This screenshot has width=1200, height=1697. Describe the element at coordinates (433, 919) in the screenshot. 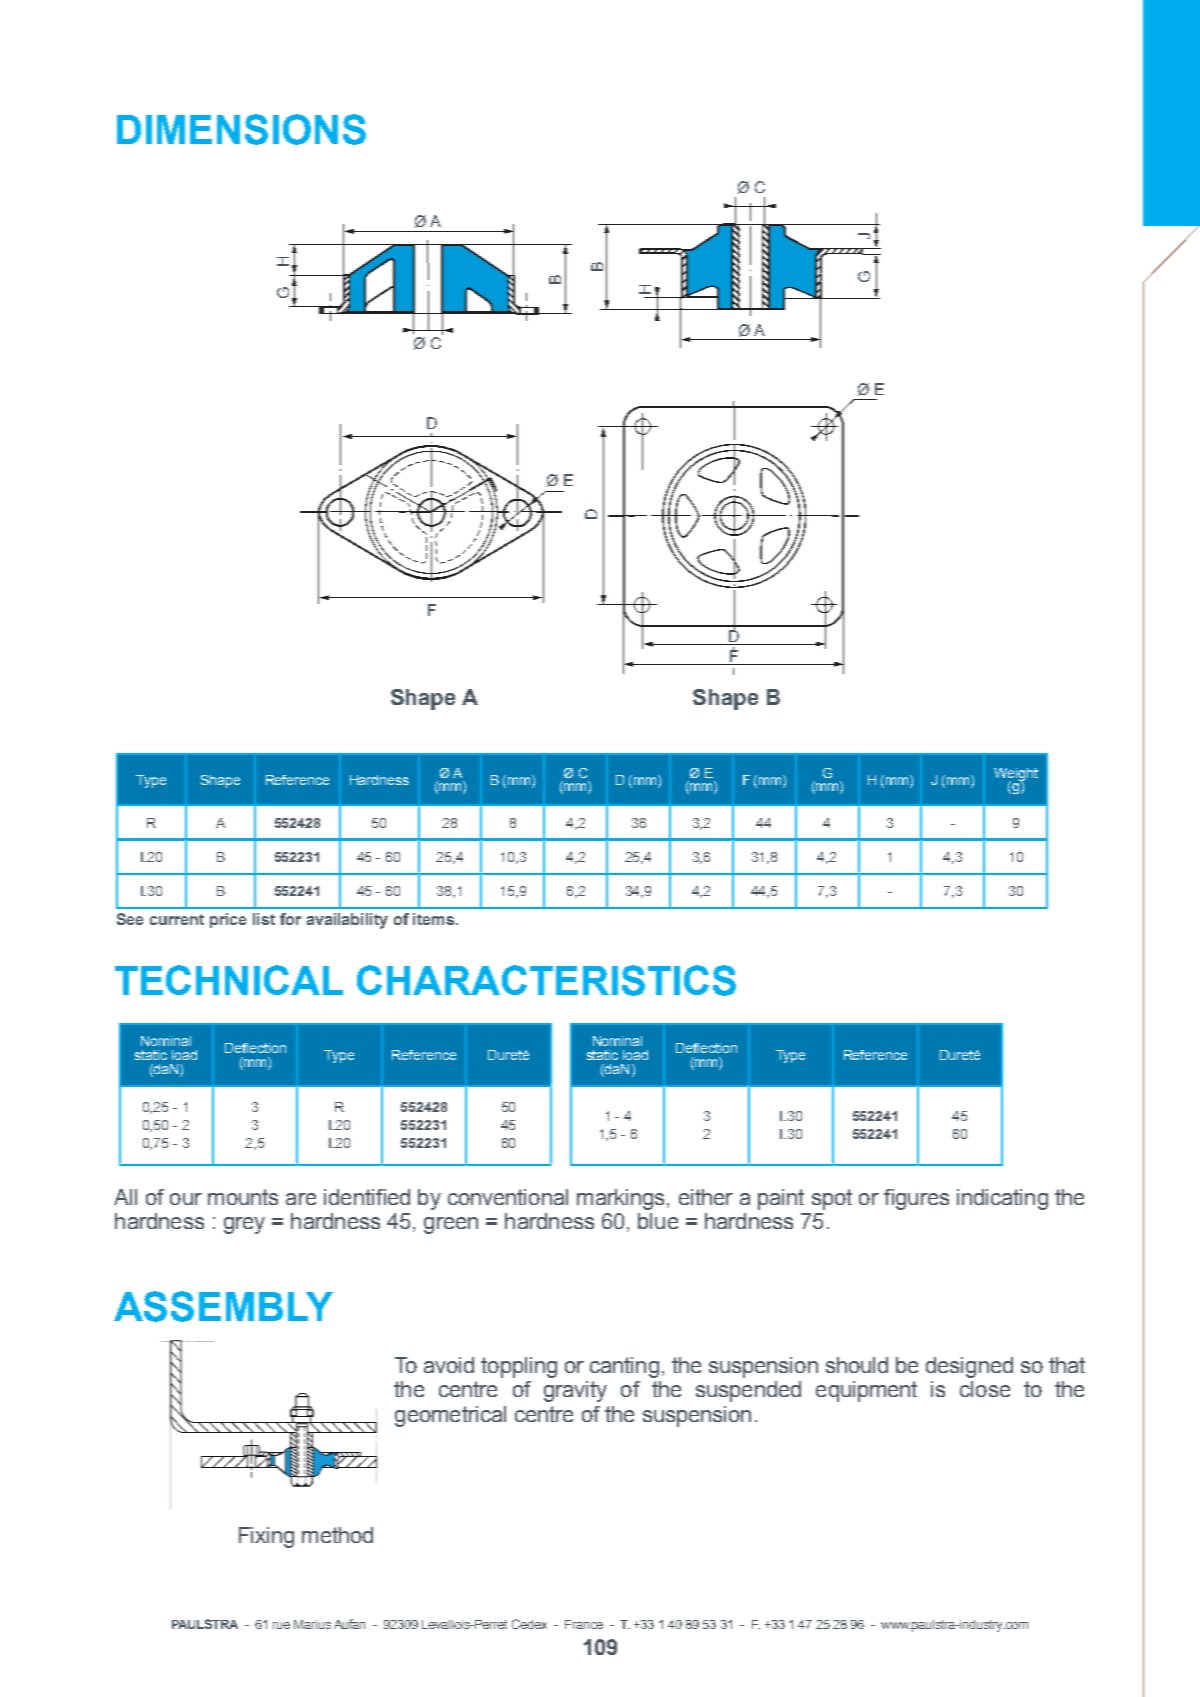

I see `items` at that location.
